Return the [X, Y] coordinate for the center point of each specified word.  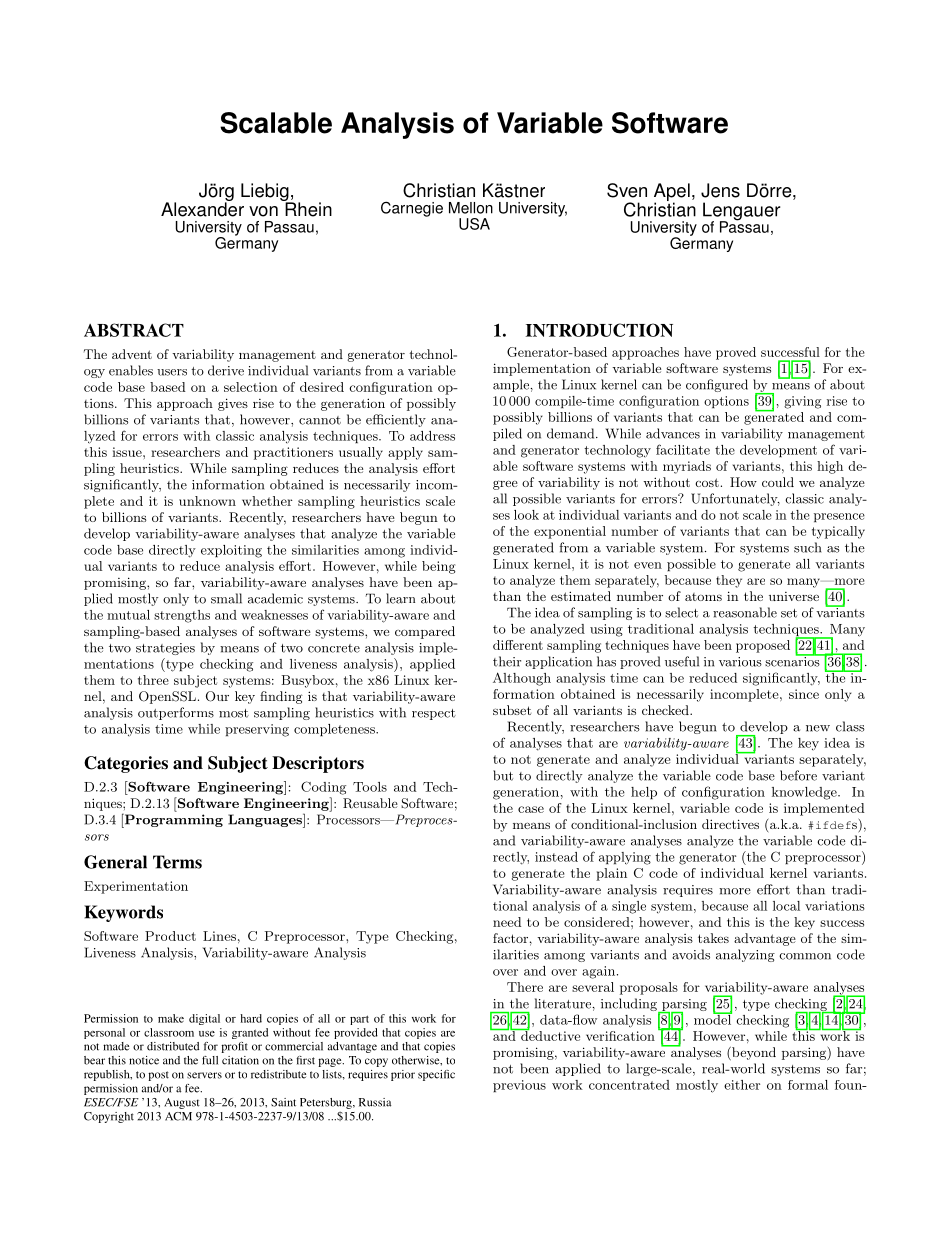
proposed [763, 646]
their [507, 661]
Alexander [202, 208]
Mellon [471, 208]
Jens [720, 190]
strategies [165, 649]
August [182, 1103]
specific [436, 1075]
